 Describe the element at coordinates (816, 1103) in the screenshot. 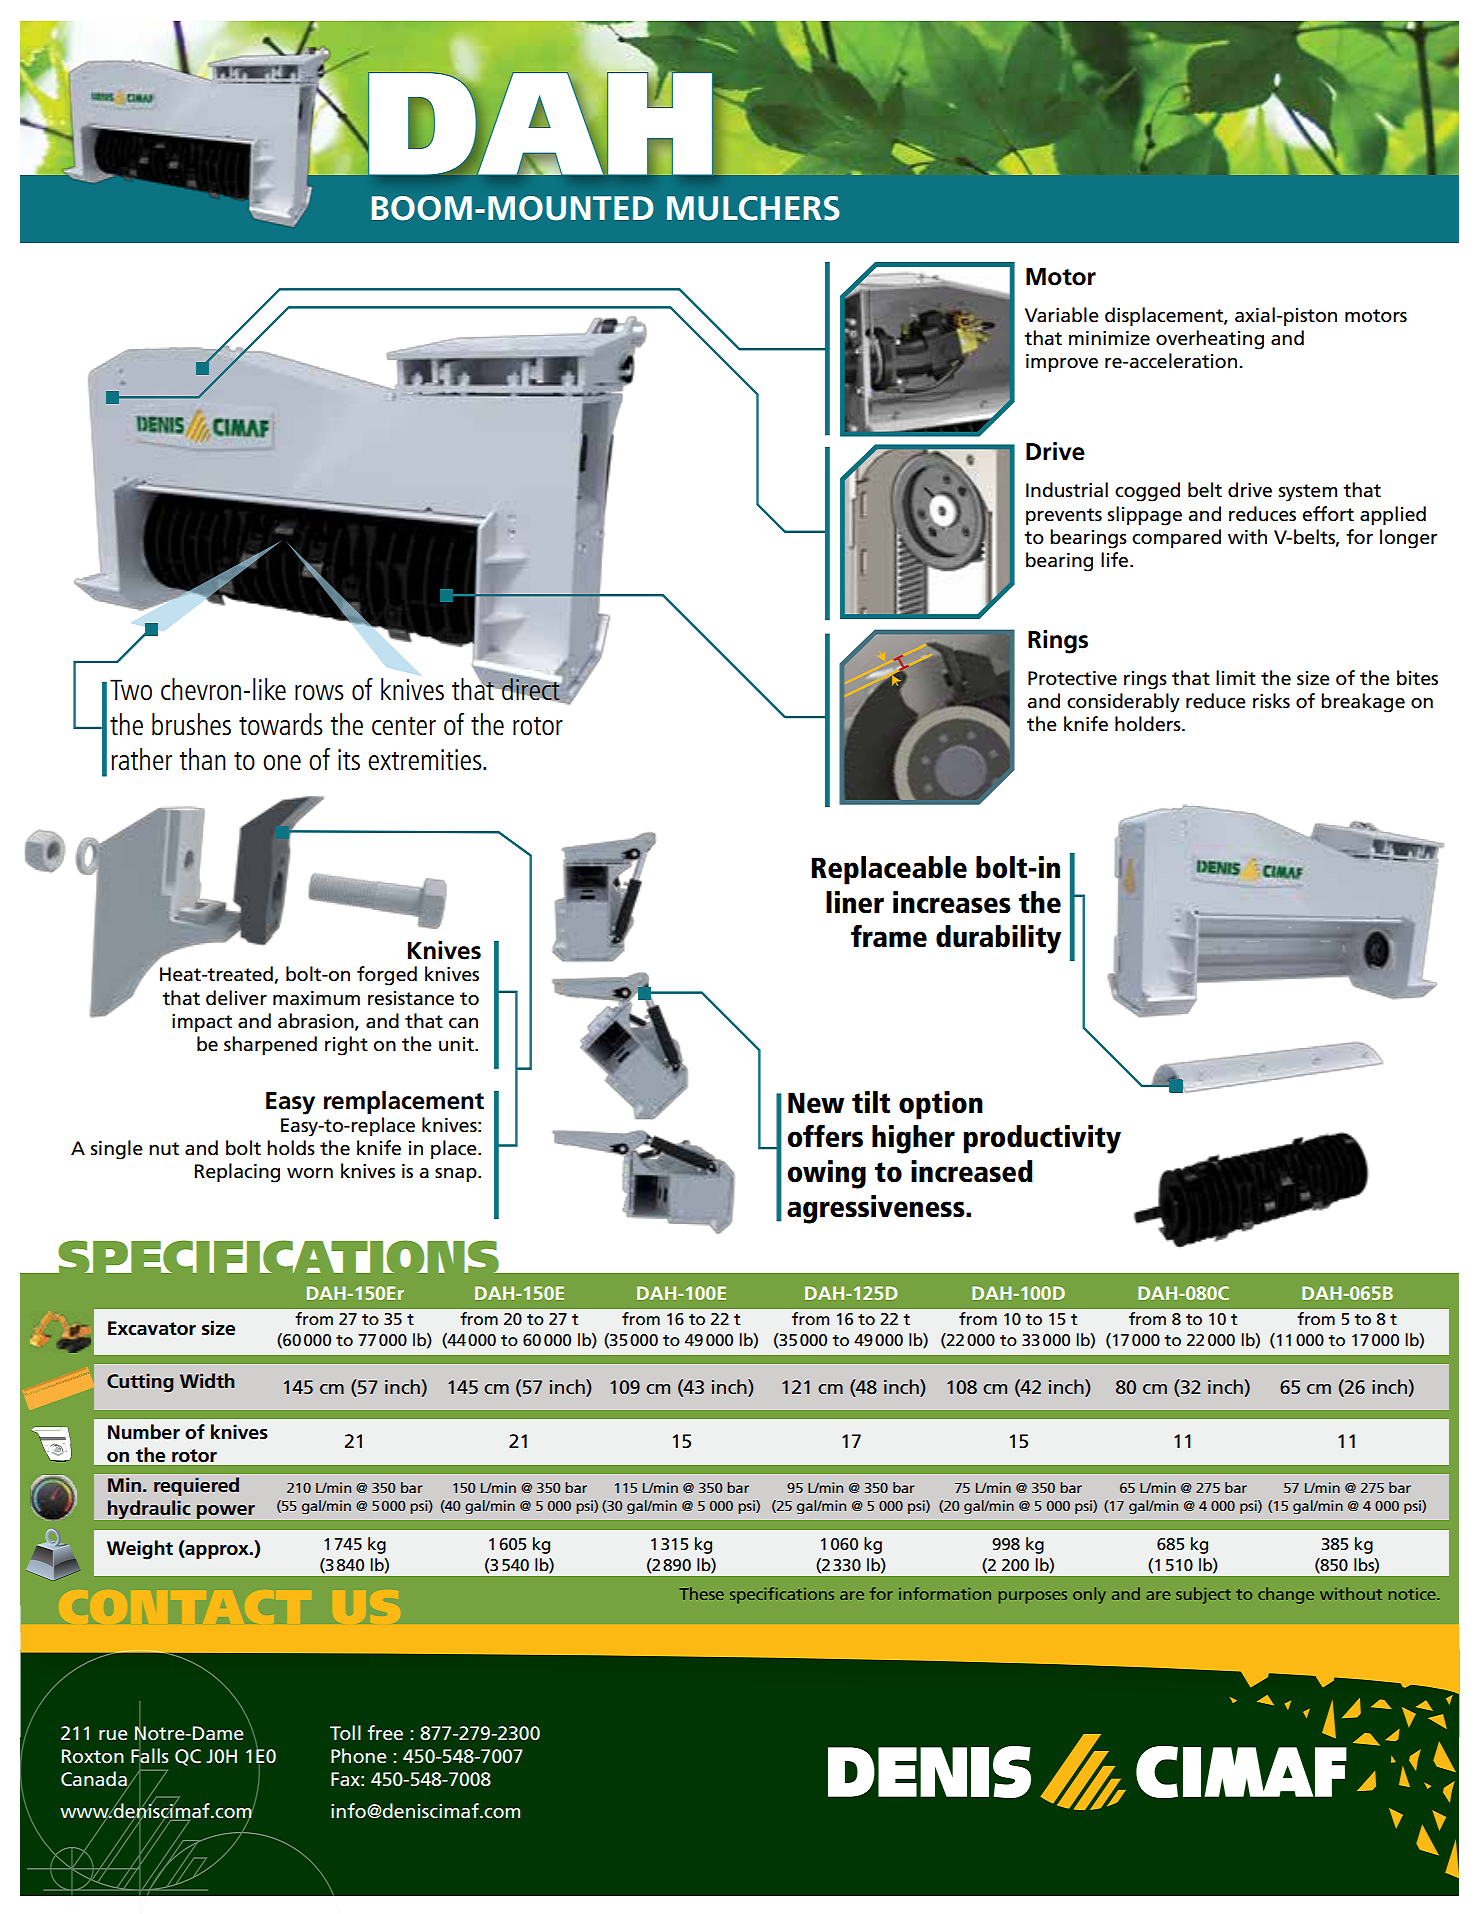

I see `New` at that location.
